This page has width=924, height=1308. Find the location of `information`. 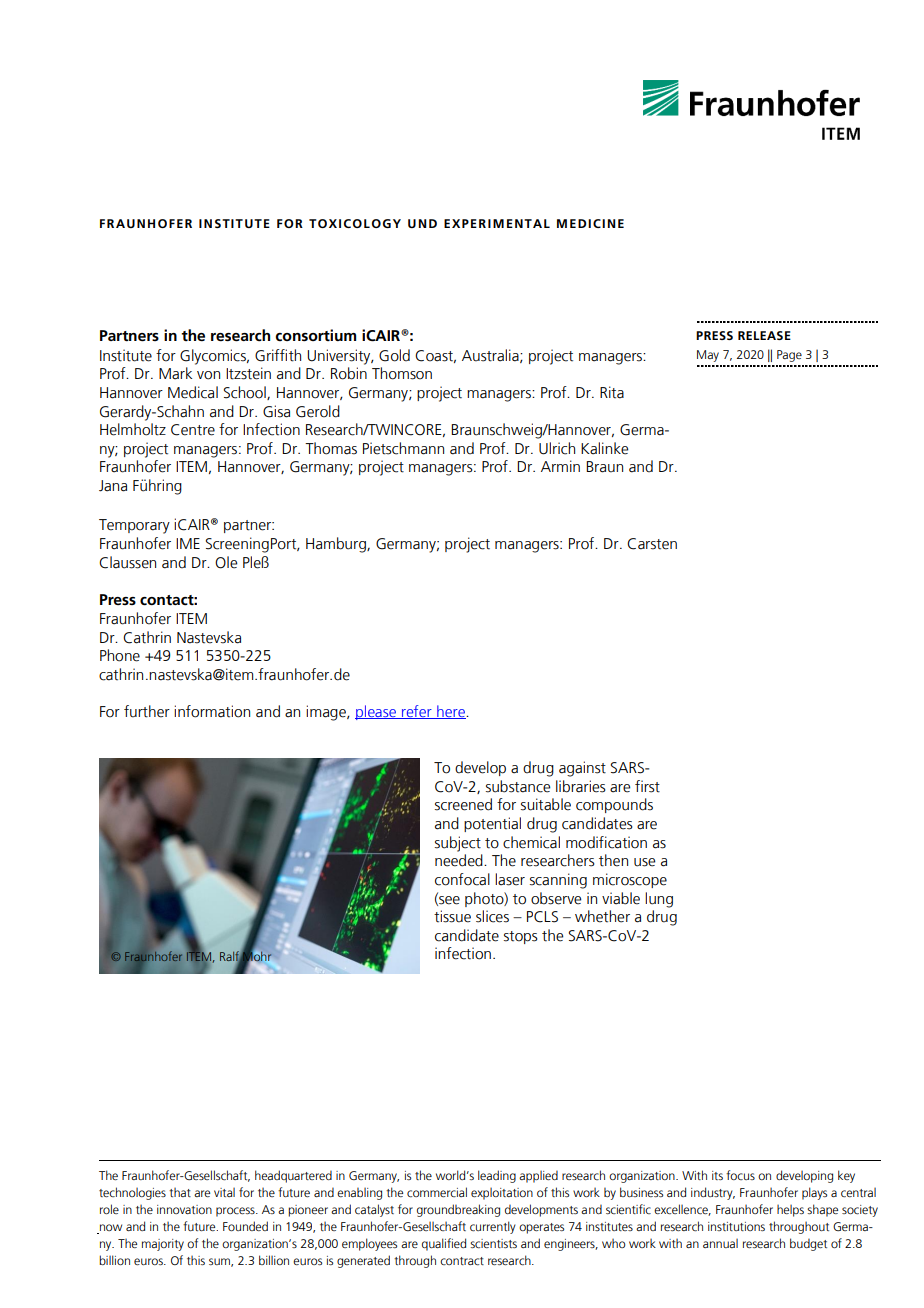

information is located at coordinates (212, 711).
